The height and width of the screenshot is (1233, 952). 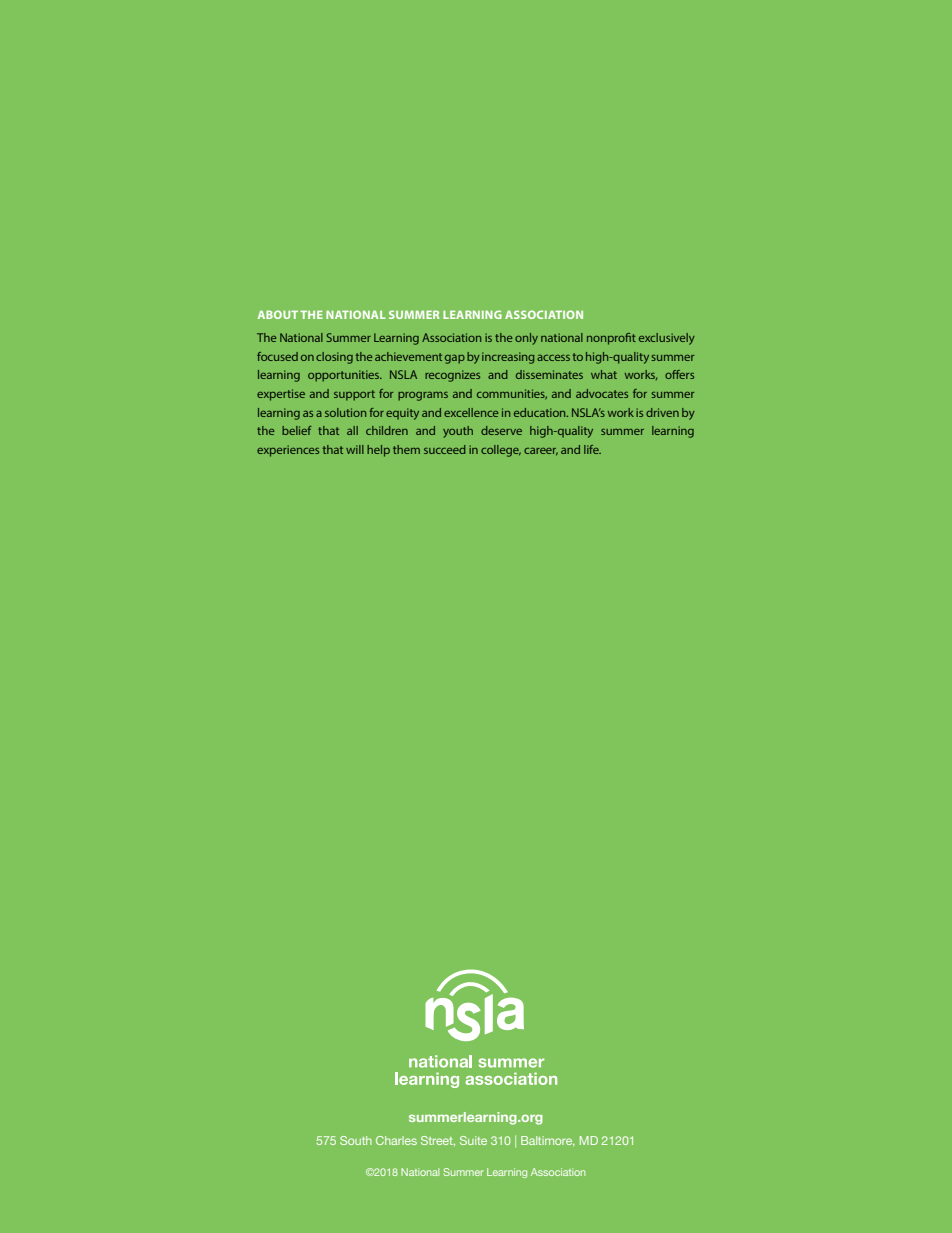 I want to click on closing, so click(x=334, y=358).
